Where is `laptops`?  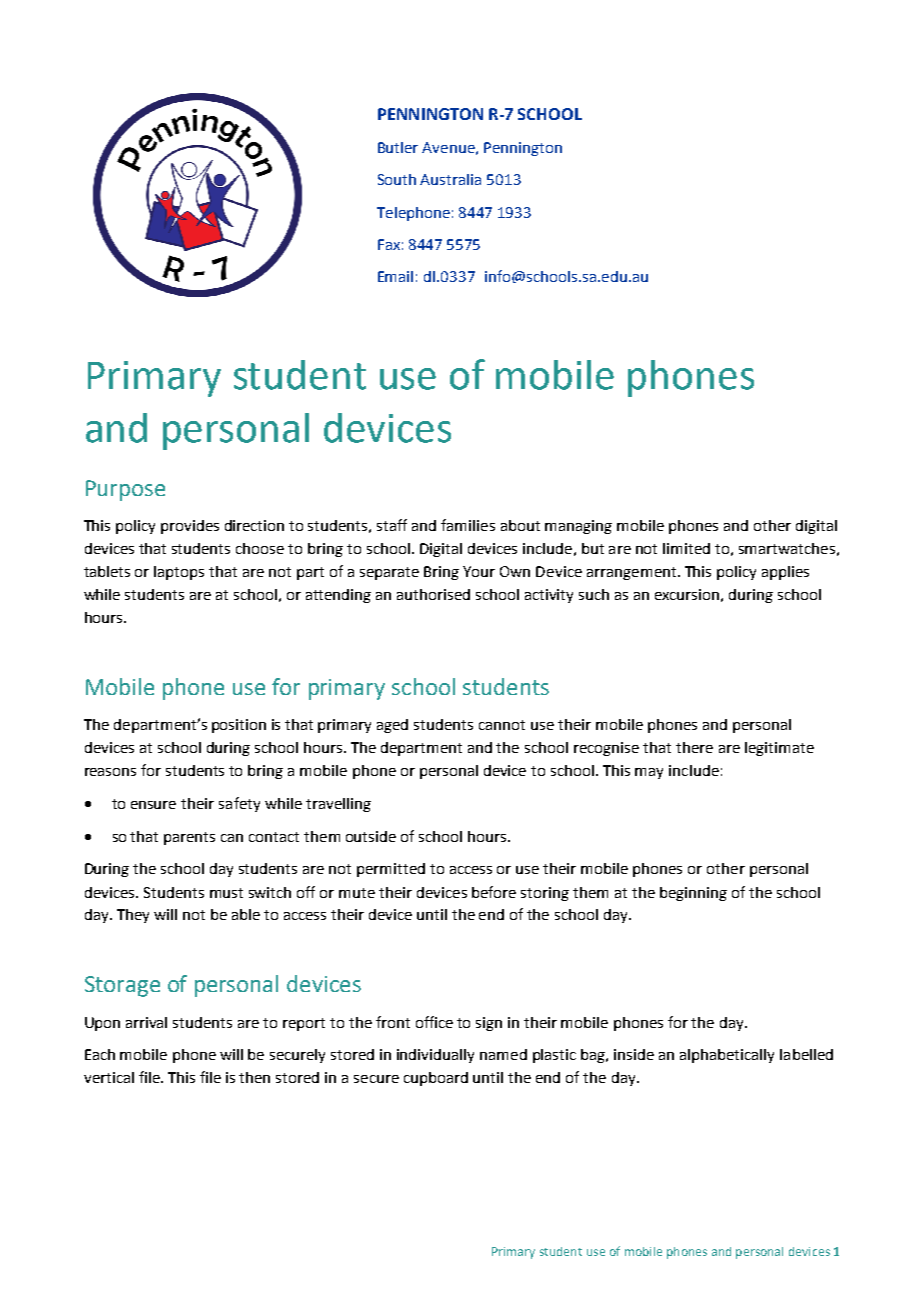 laptops is located at coordinates (179, 573).
